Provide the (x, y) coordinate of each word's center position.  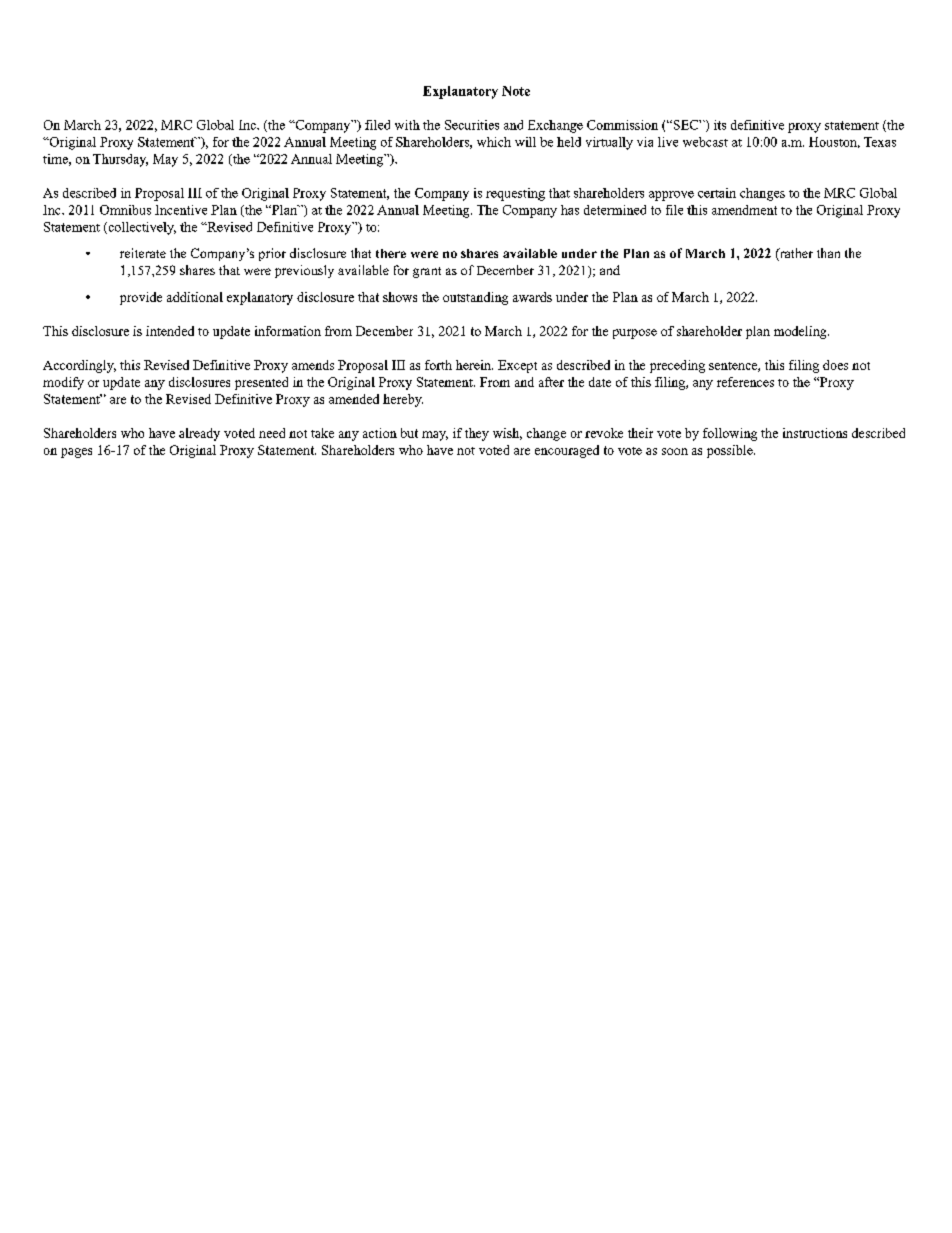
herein (474, 365)
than (828, 253)
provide (141, 298)
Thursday (120, 160)
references (745, 382)
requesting (515, 194)
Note (516, 91)
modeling (801, 332)
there (391, 253)
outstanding (475, 298)
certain (717, 193)
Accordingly (79, 366)
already (199, 434)
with (407, 125)
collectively (141, 228)
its (720, 125)
